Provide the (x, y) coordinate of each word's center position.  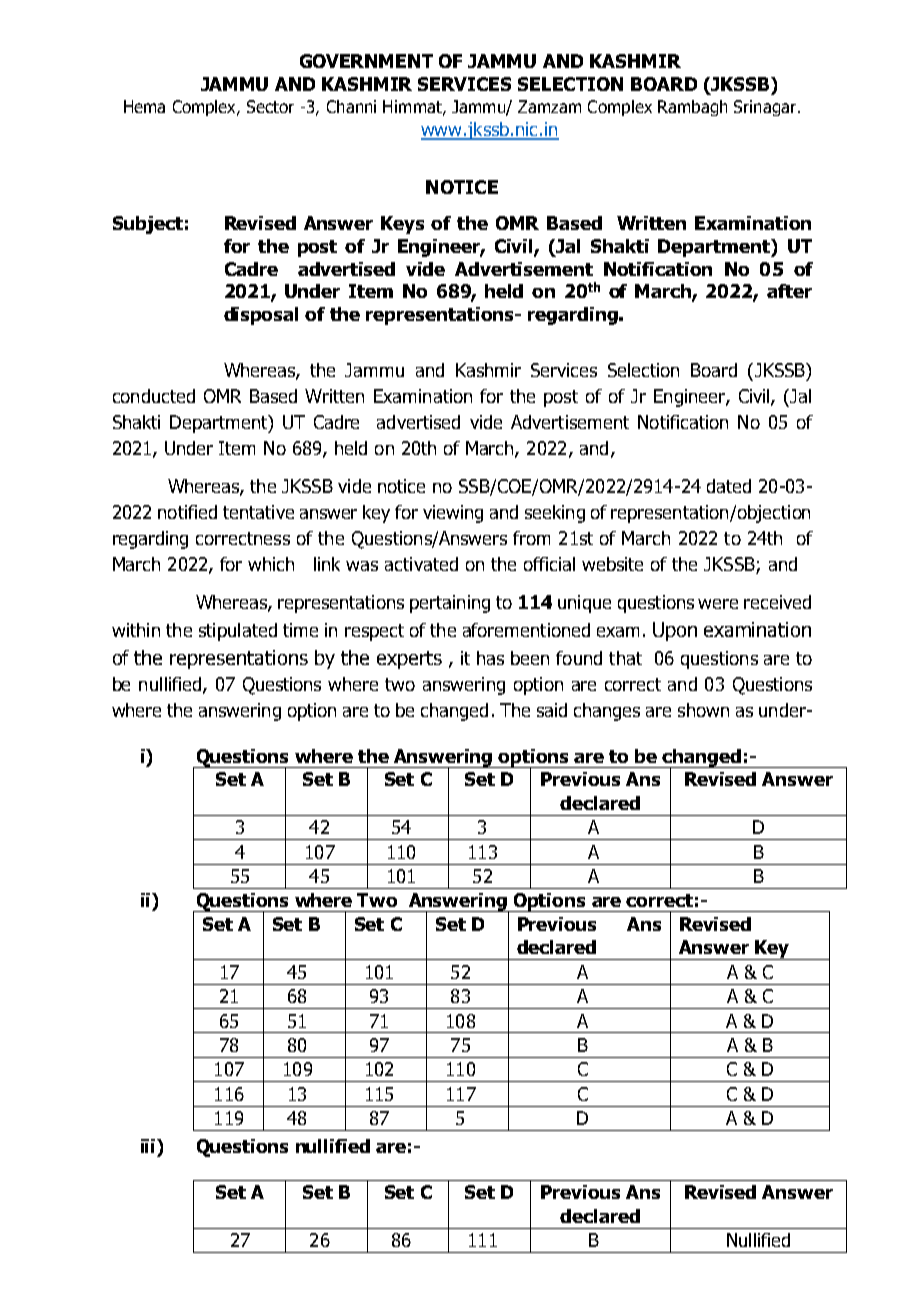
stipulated (238, 632)
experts (409, 660)
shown (703, 710)
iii (149, 1146)
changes (607, 712)
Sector (270, 106)
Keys (402, 225)
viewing (453, 514)
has (490, 658)
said (552, 710)
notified (187, 512)
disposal (261, 316)
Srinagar (766, 108)
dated (729, 486)
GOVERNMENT (366, 61)
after (789, 291)
